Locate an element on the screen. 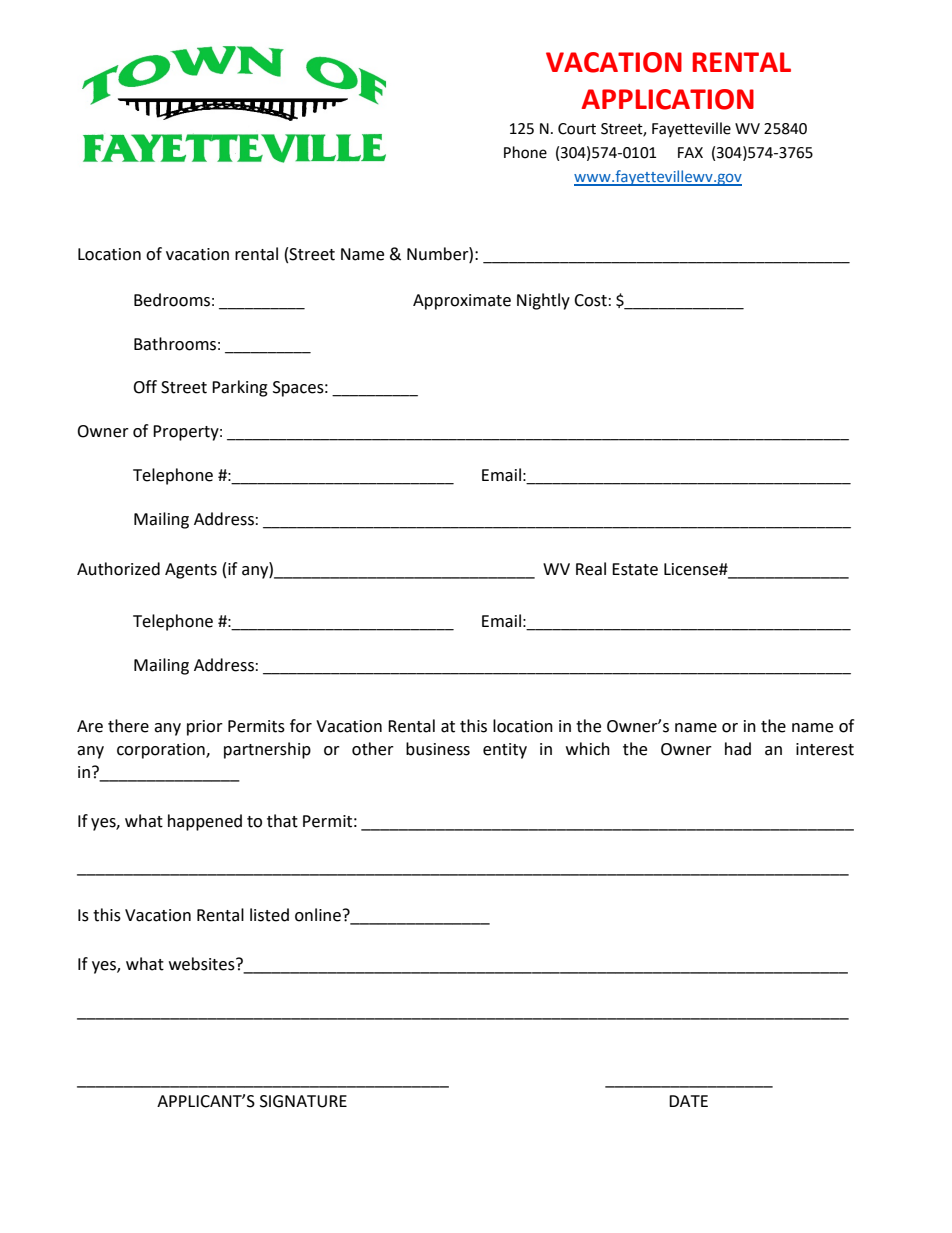 The width and height of the screenshot is (952, 1233). Estate is located at coordinates (635, 569).
